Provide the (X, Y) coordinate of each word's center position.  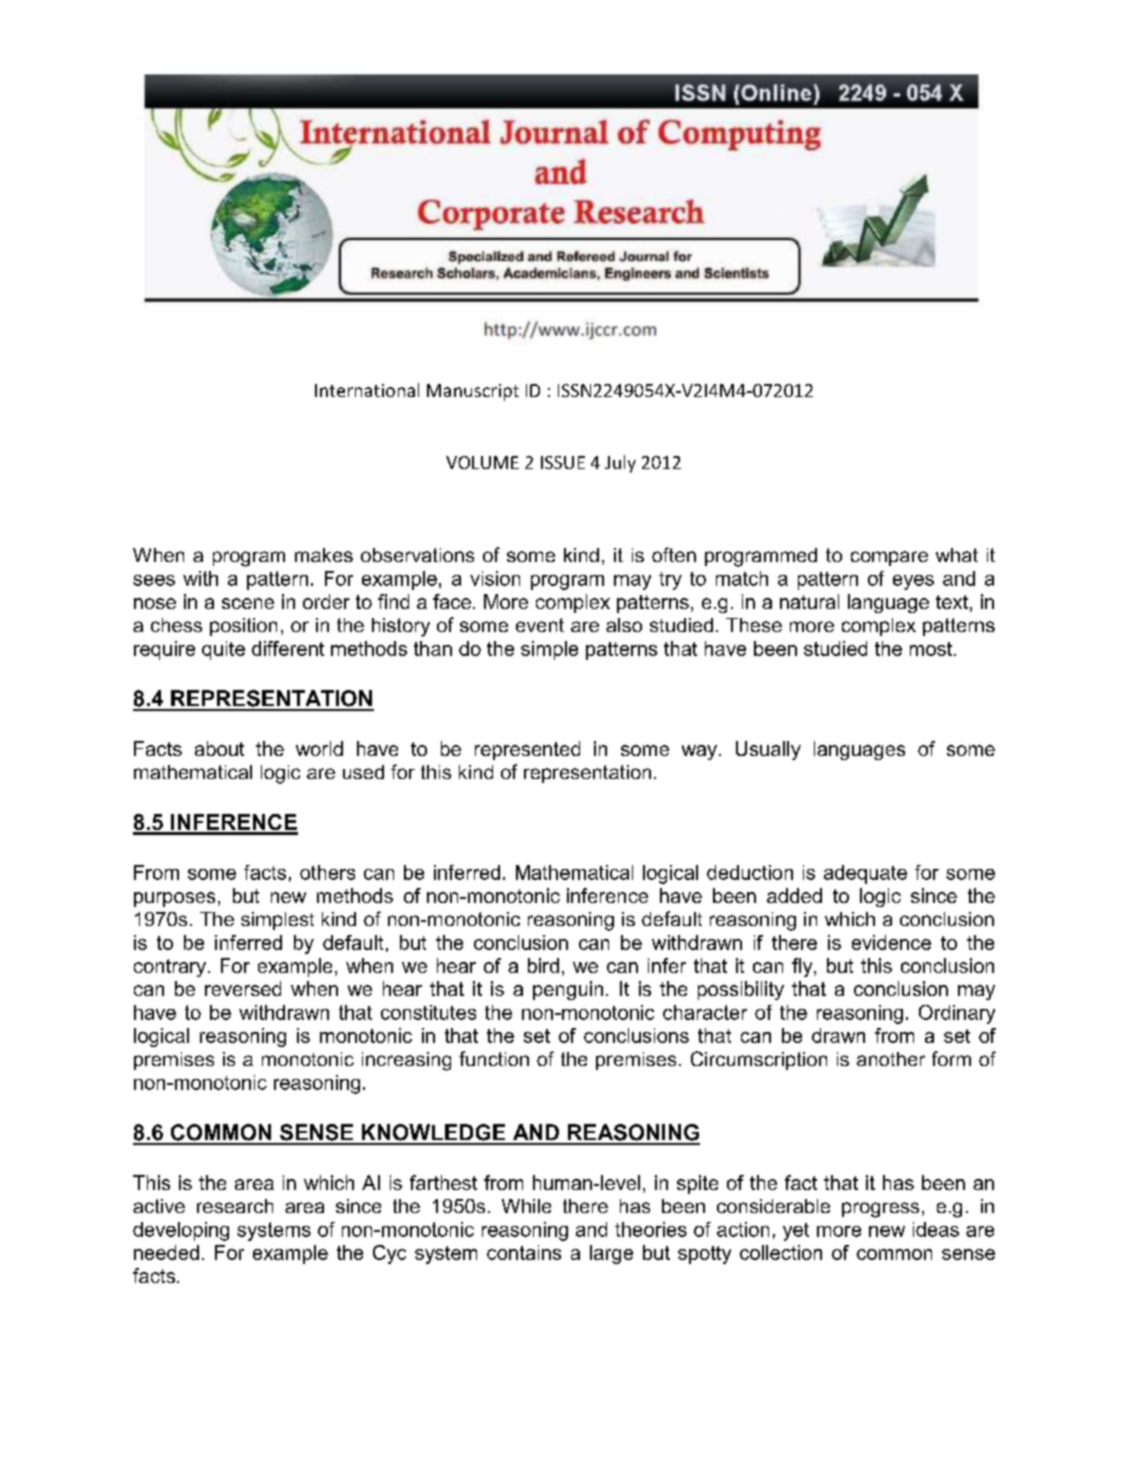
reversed (243, 988)
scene (248, 603)
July (620, 464)
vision (495, 578)
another (891, 1059)
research (235, 1206)
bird (543, 965)
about (219, 748)
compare (889, 558)
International (367, 390)
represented (527, 750)
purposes (174, 899)
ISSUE (563, 462)
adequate (865, 874)
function (494, 1058)
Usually (768, 750)
